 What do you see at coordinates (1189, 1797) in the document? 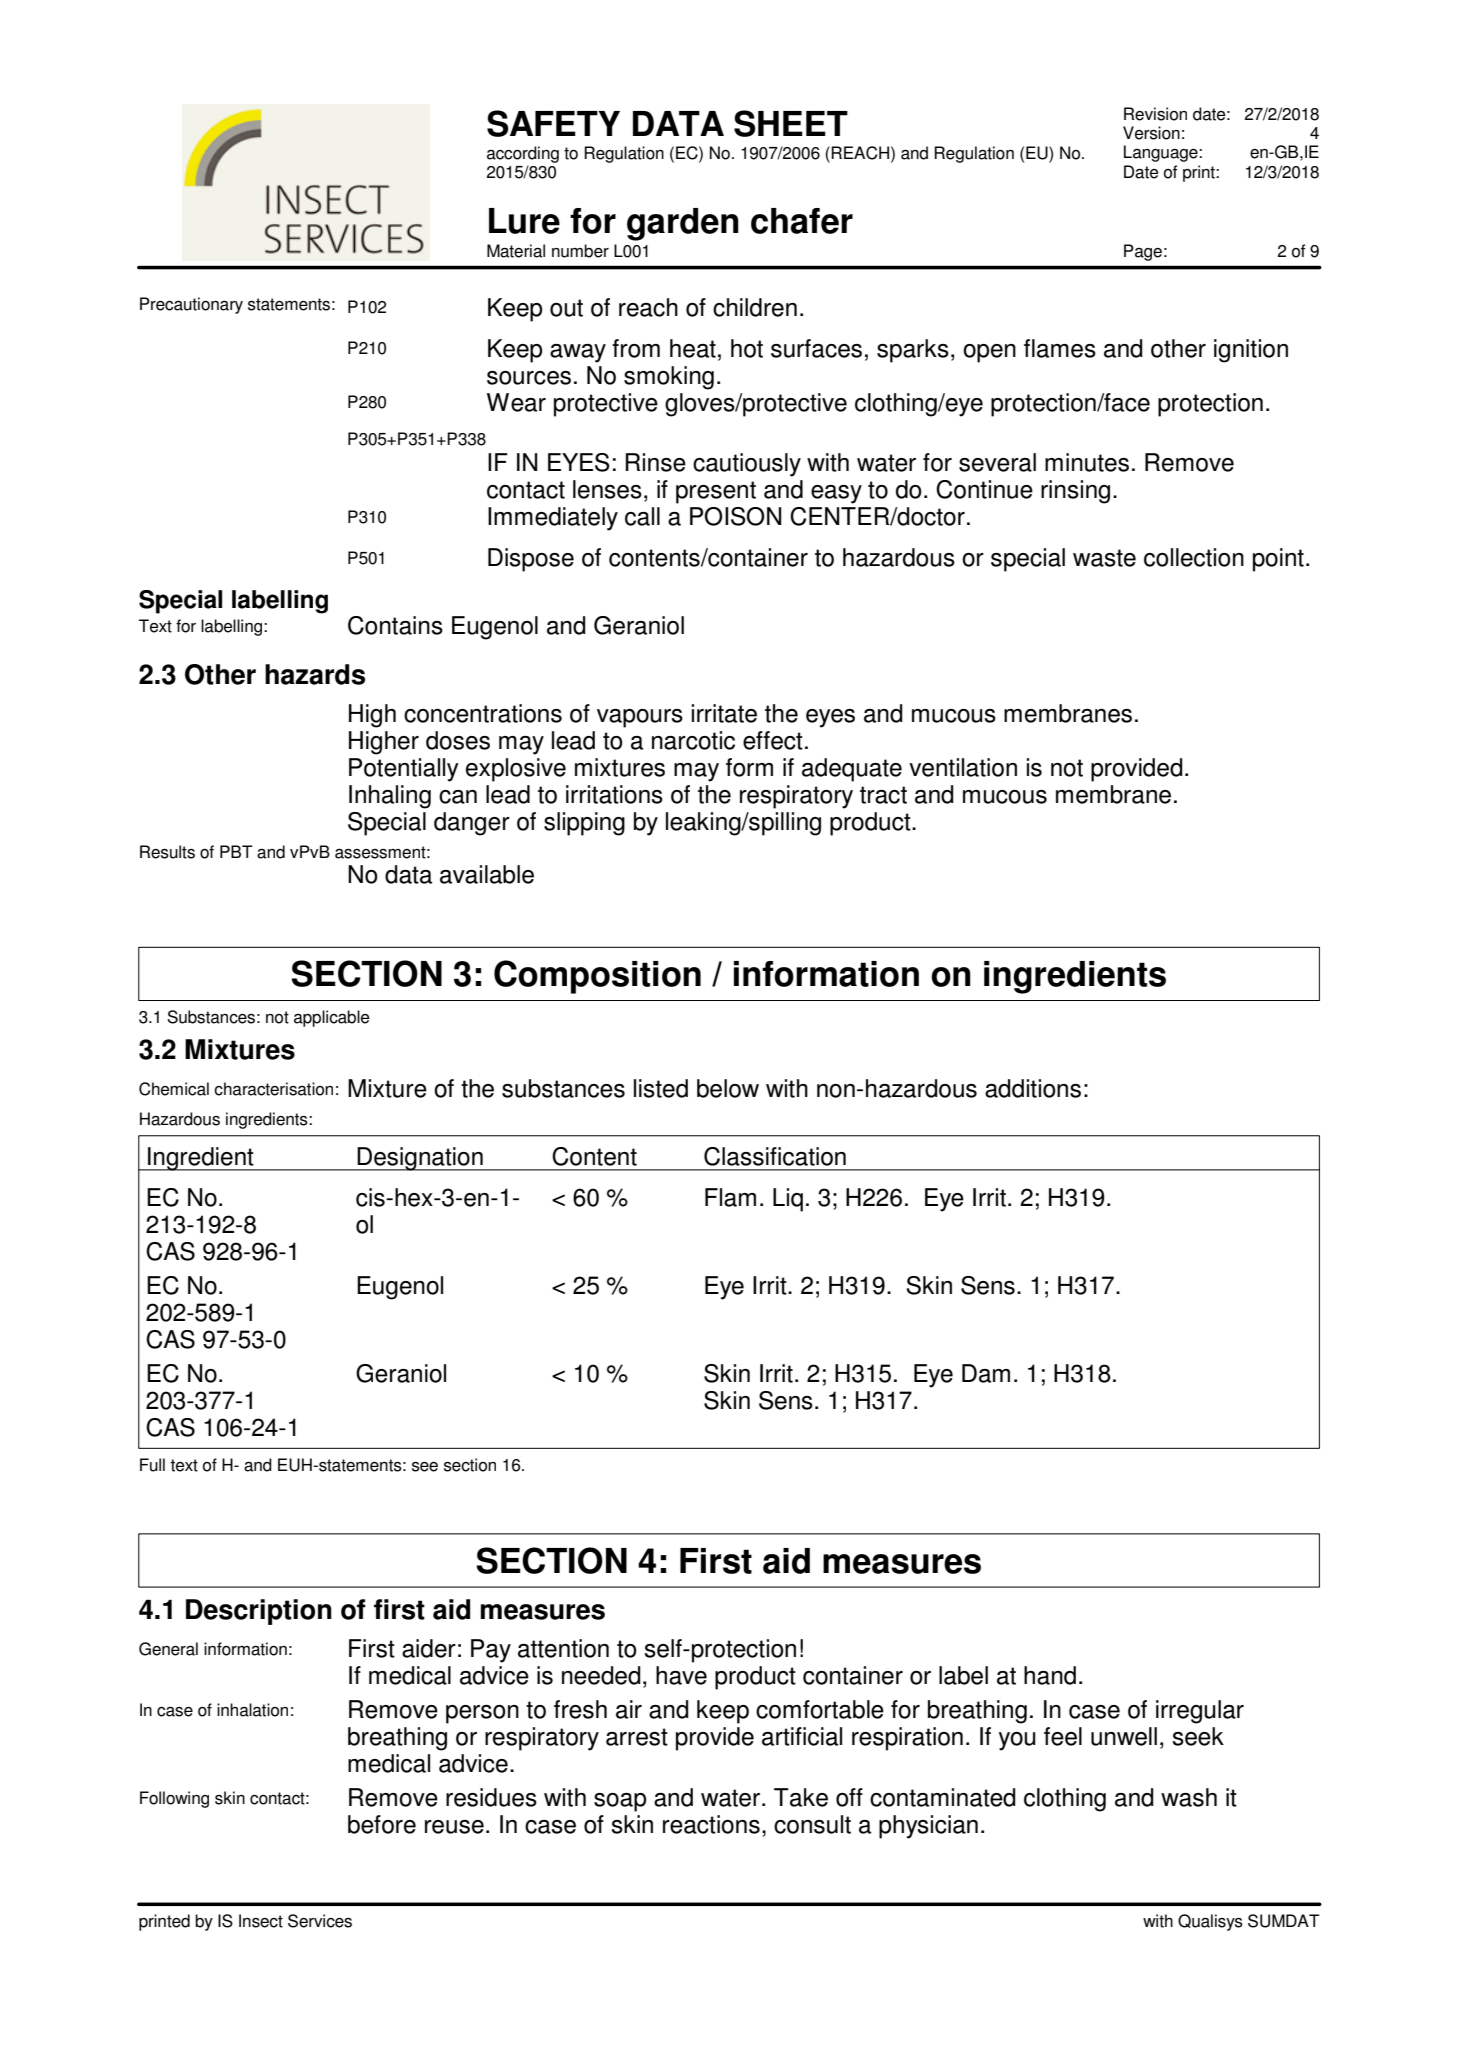
I see `wash` at bounding box center [1189, 1797].
